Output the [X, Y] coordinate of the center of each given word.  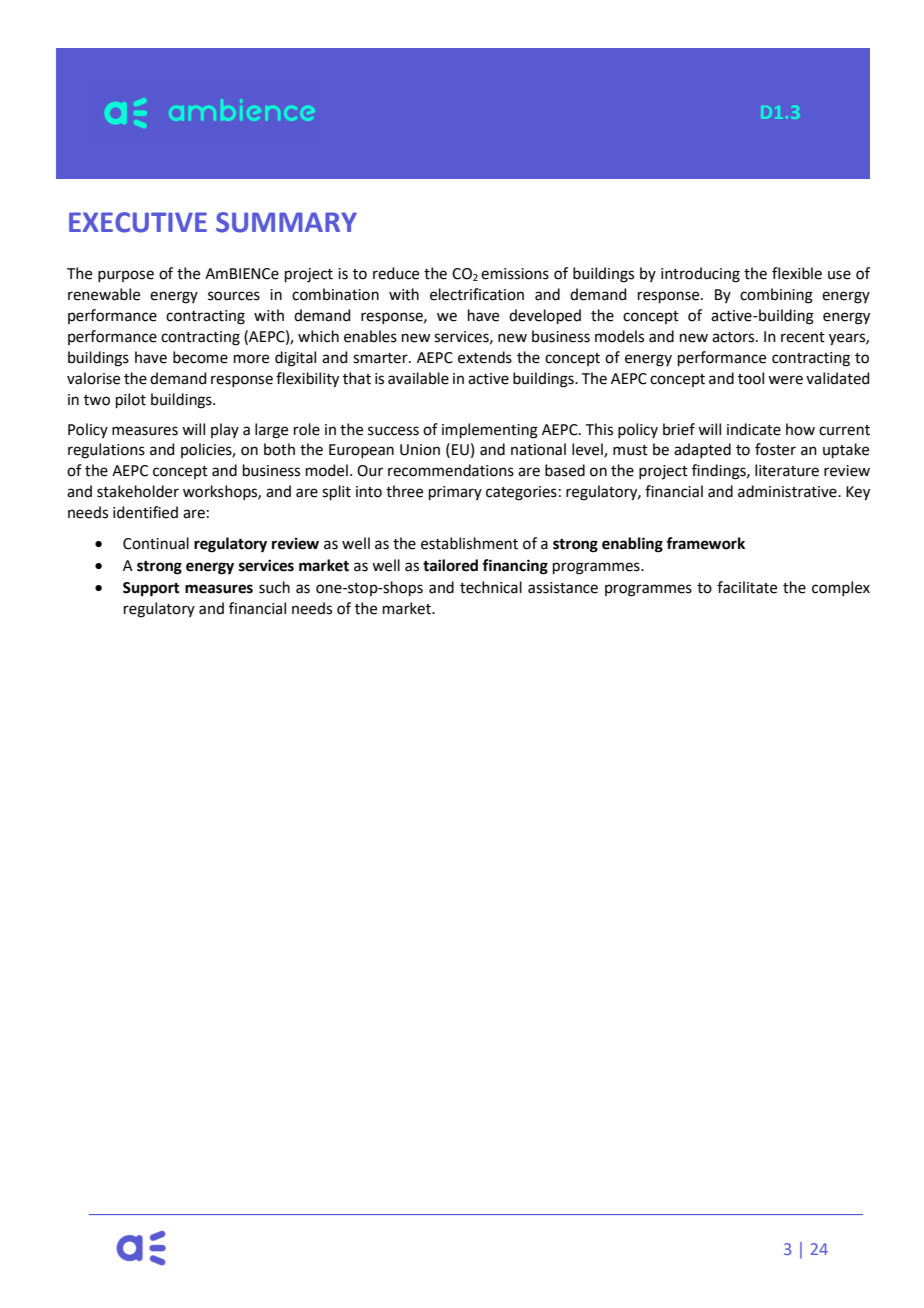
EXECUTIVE [138, 222]
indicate [754, 429]
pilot [131, 400]
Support [151, 589]
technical [491, 587]
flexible [797, 273]
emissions [515, 274]
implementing [490, 431]
